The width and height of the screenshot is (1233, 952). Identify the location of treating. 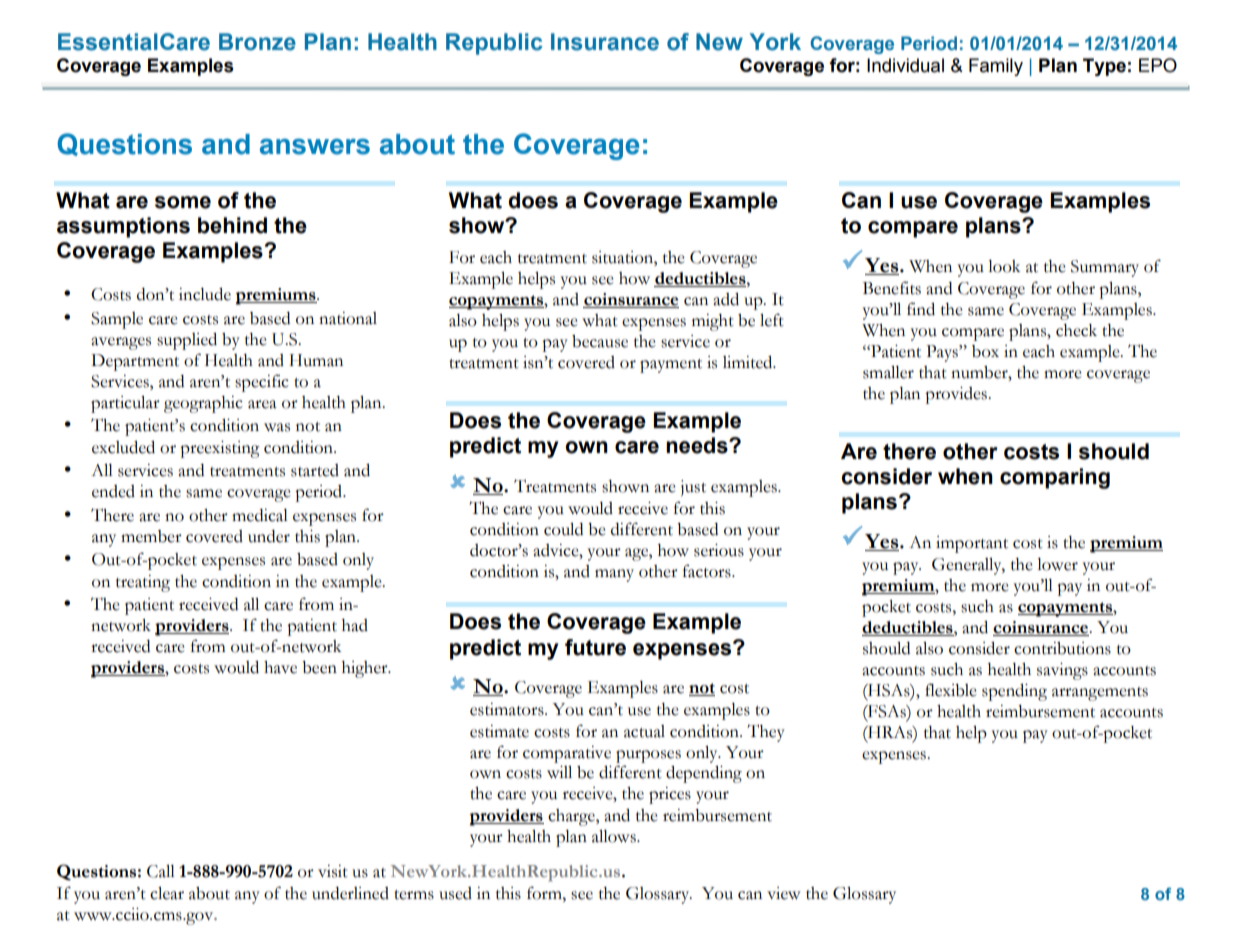
(143, 583).
